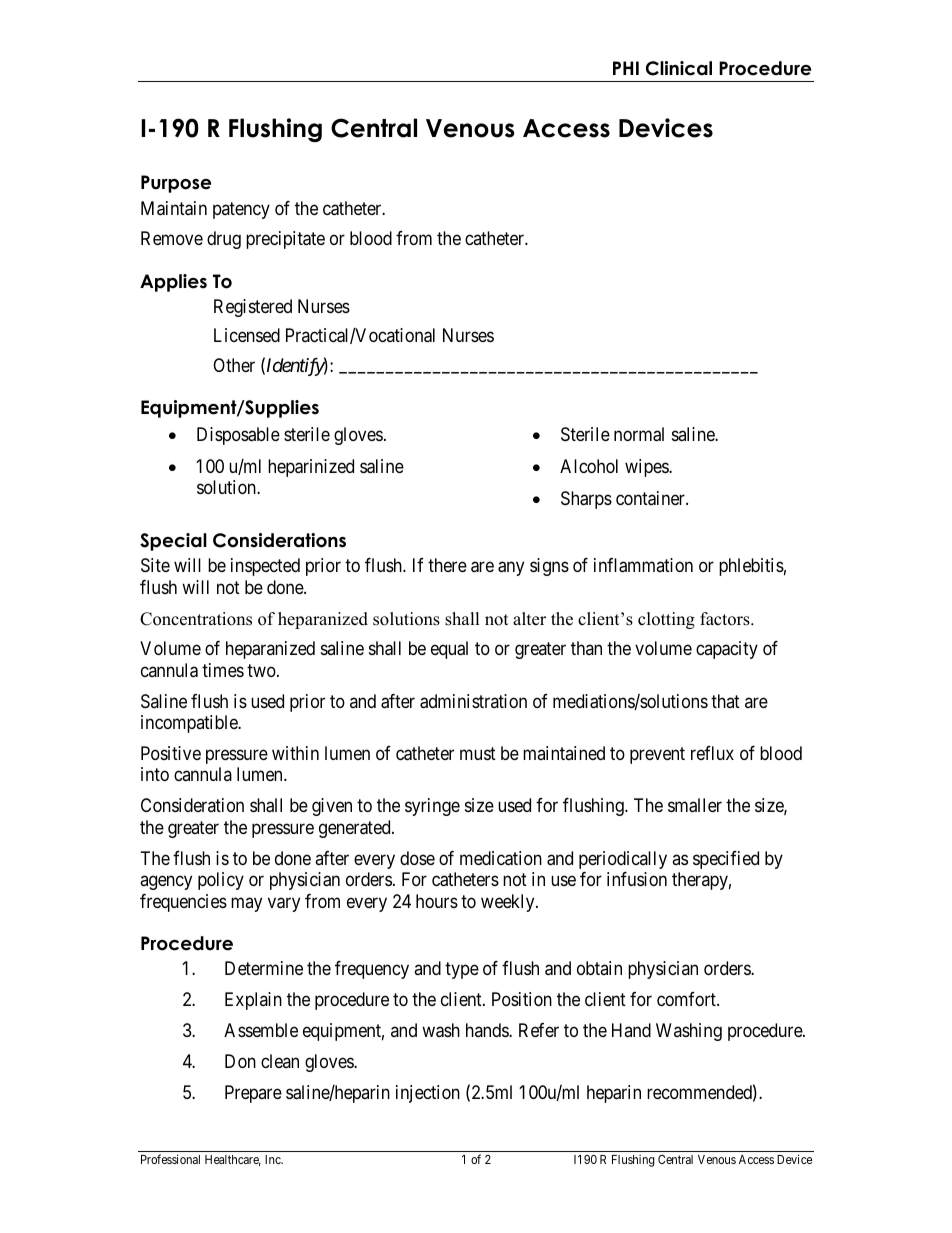 The width and height of the document is (952, 1233). What do you see at coordinates (679, 68) in the document?
I see `Clinical` at bounding box center [679, 68].
